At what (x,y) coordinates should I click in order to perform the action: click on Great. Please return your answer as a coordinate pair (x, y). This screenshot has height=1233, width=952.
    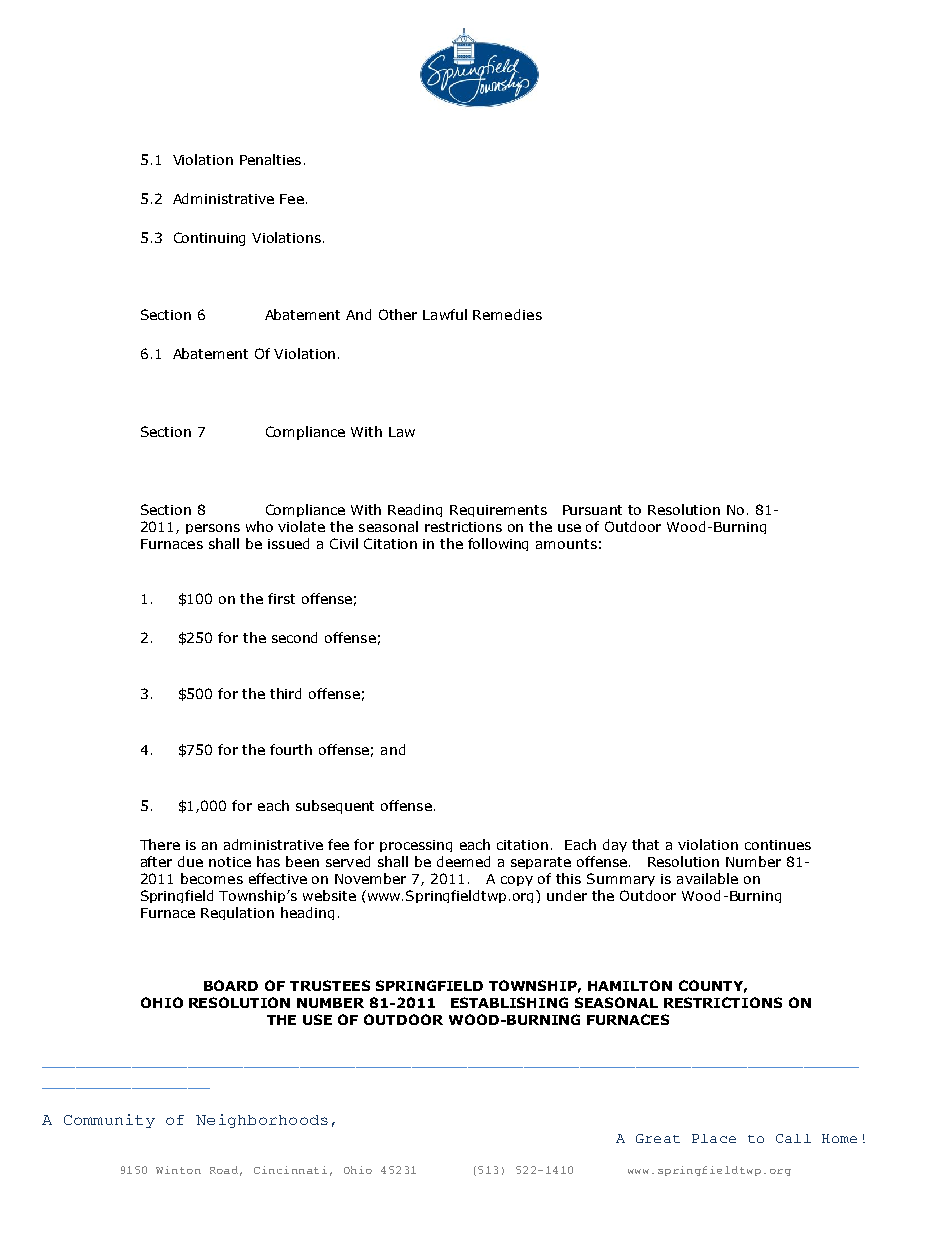
    Looking at the image, I should click on (658, 1138).
